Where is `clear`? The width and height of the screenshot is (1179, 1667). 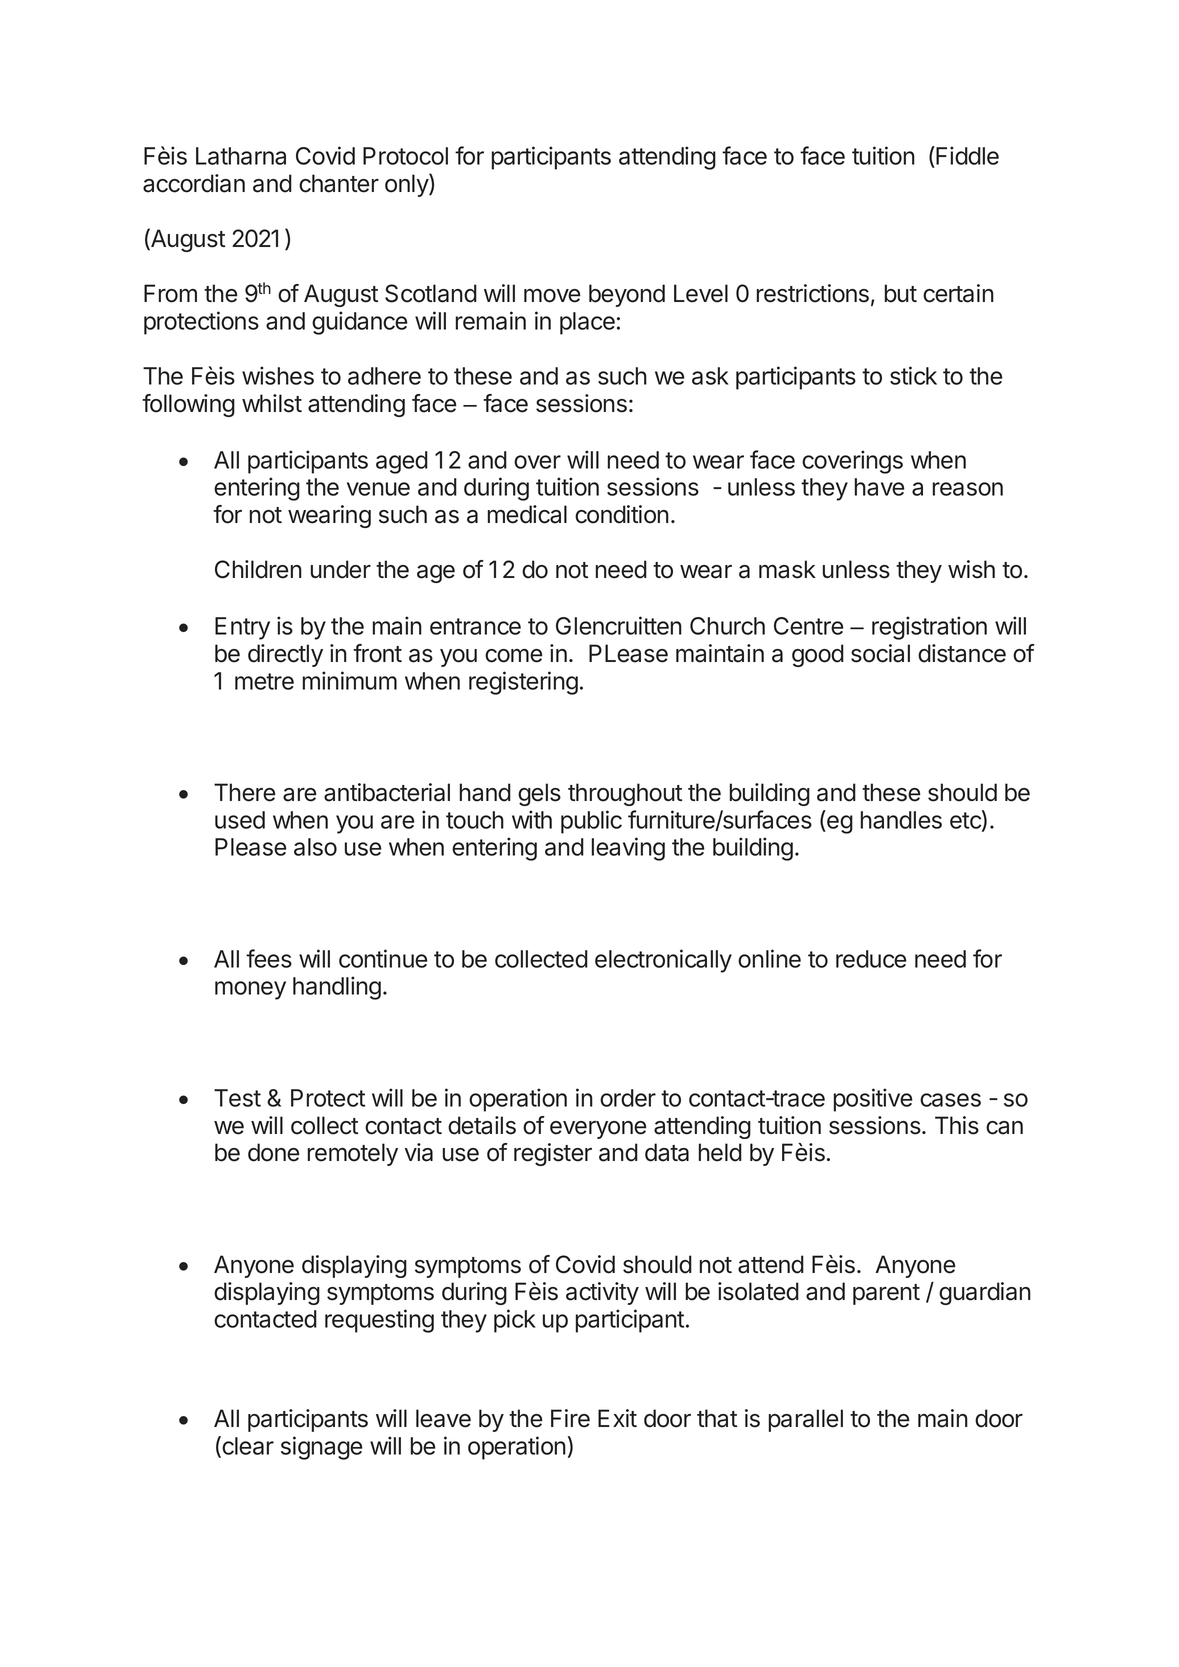
clear is located at coordinates (247, 1446).
